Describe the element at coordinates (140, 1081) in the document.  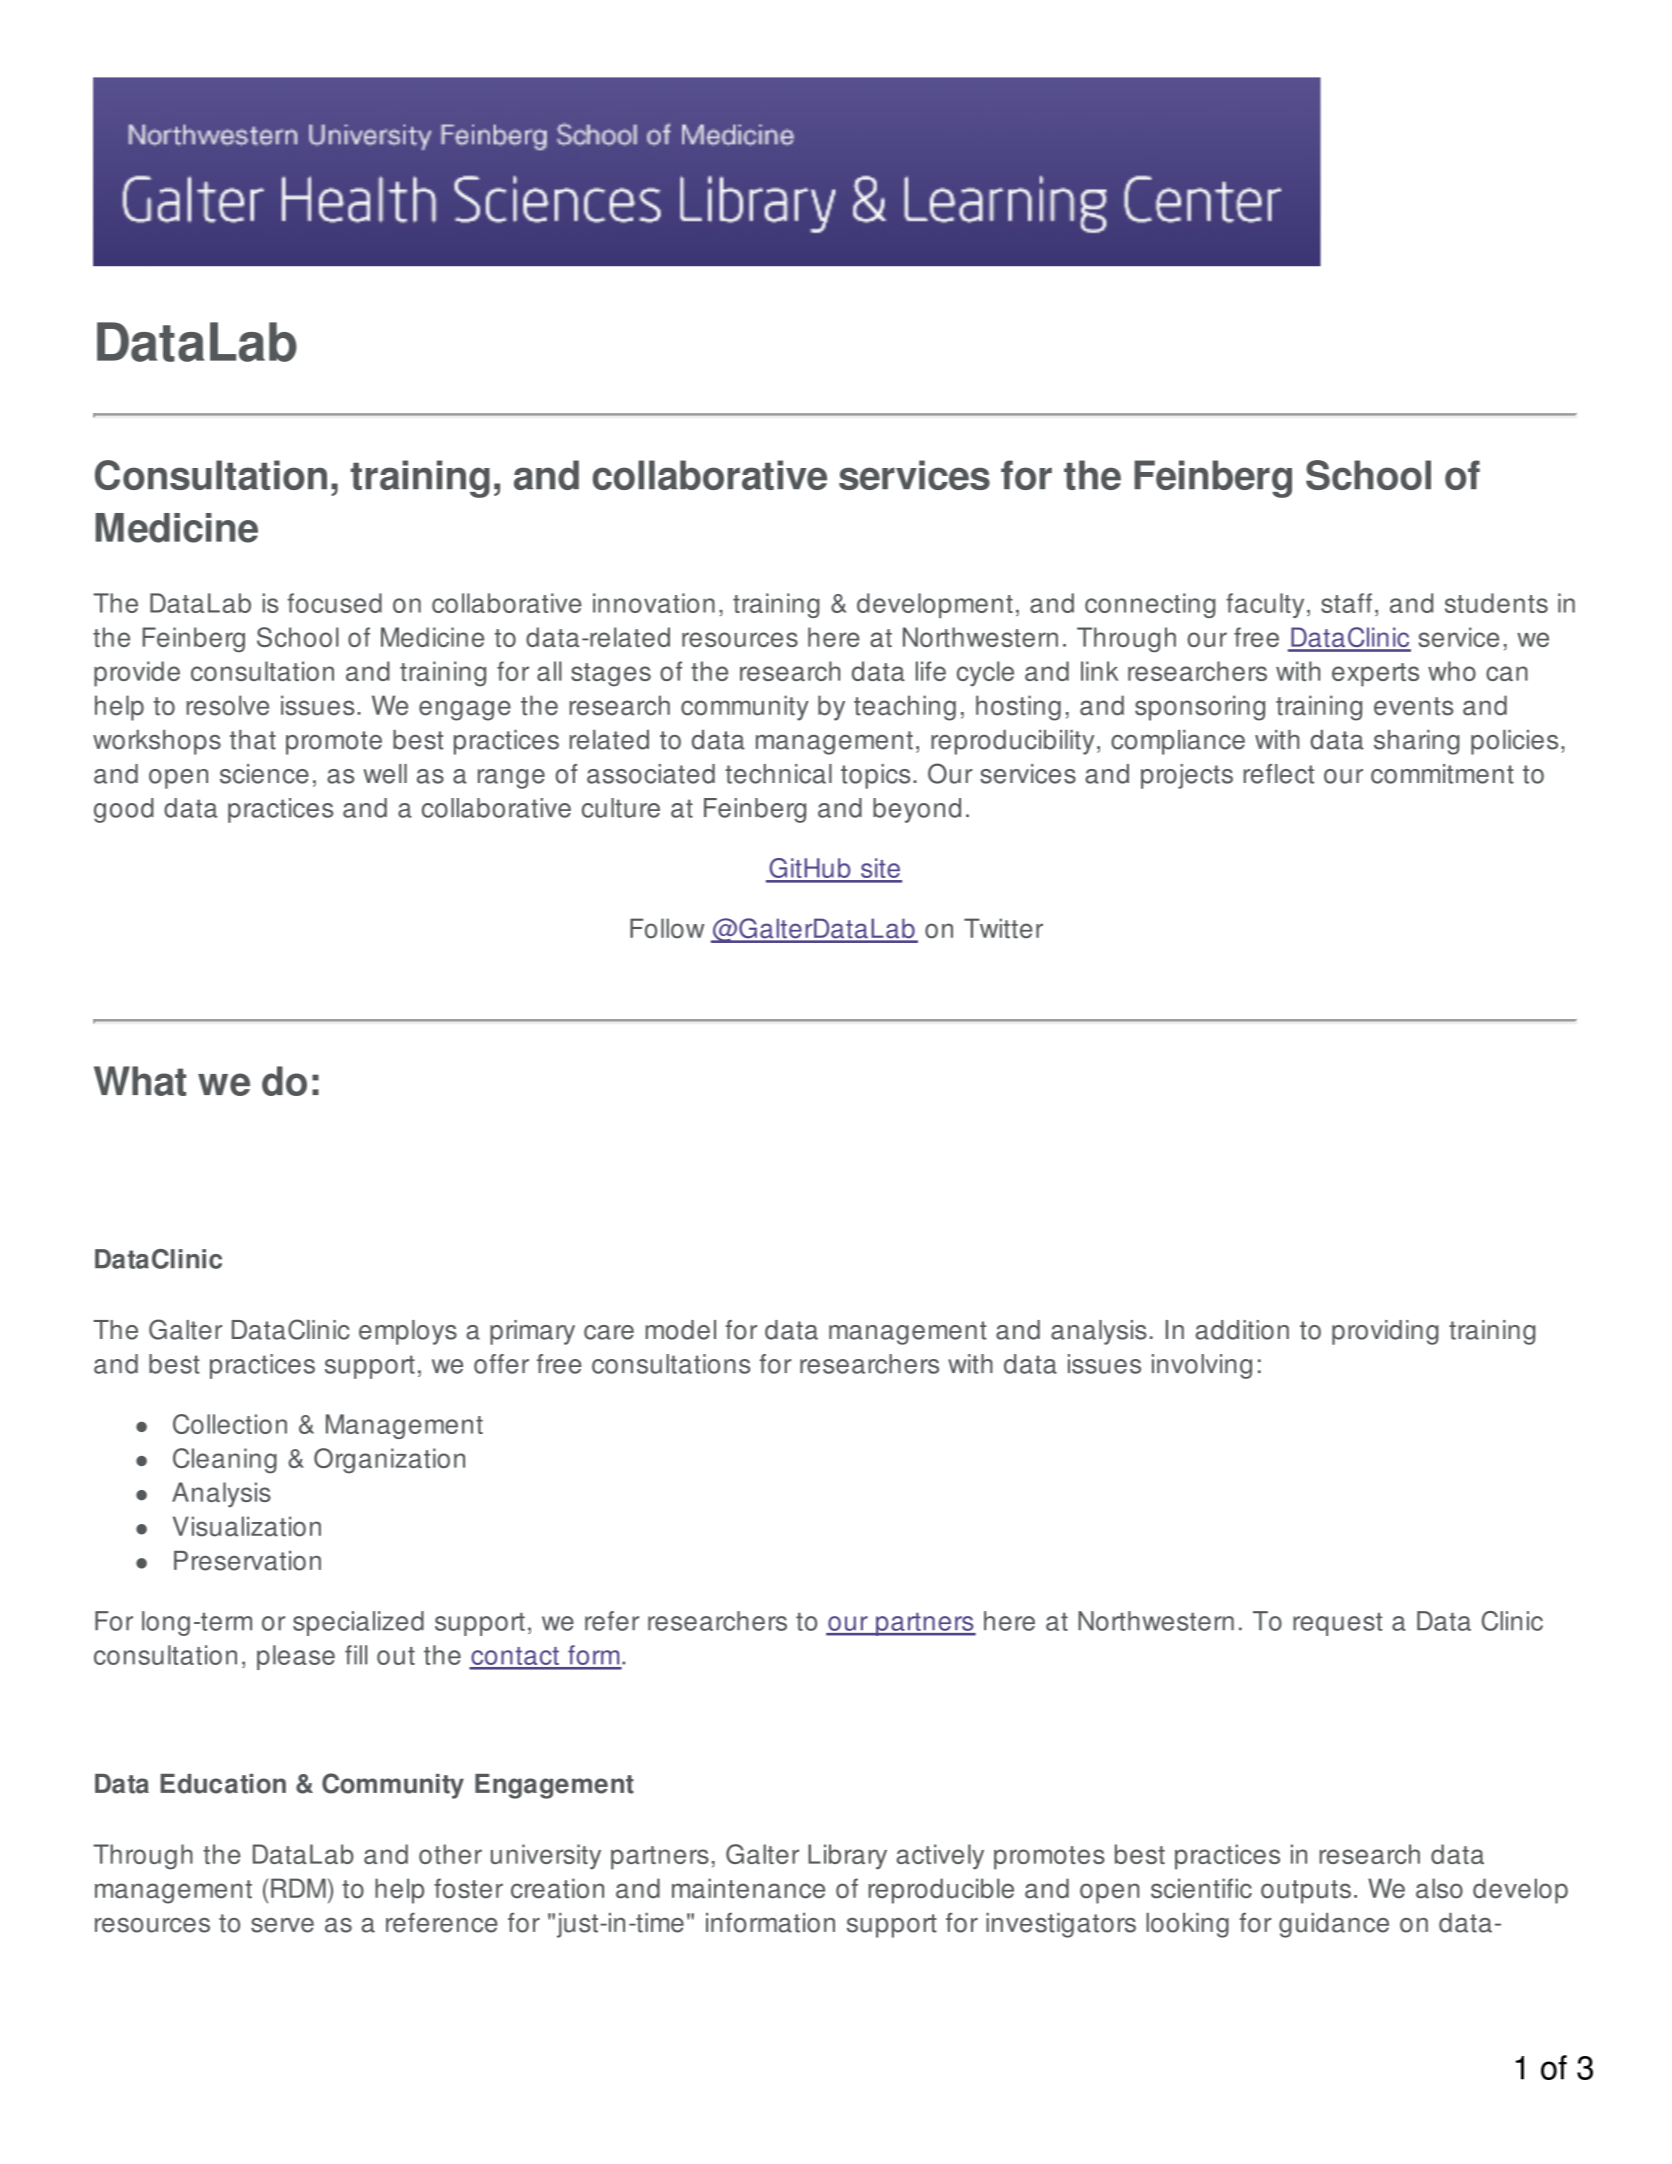
I see `What` at that location.
